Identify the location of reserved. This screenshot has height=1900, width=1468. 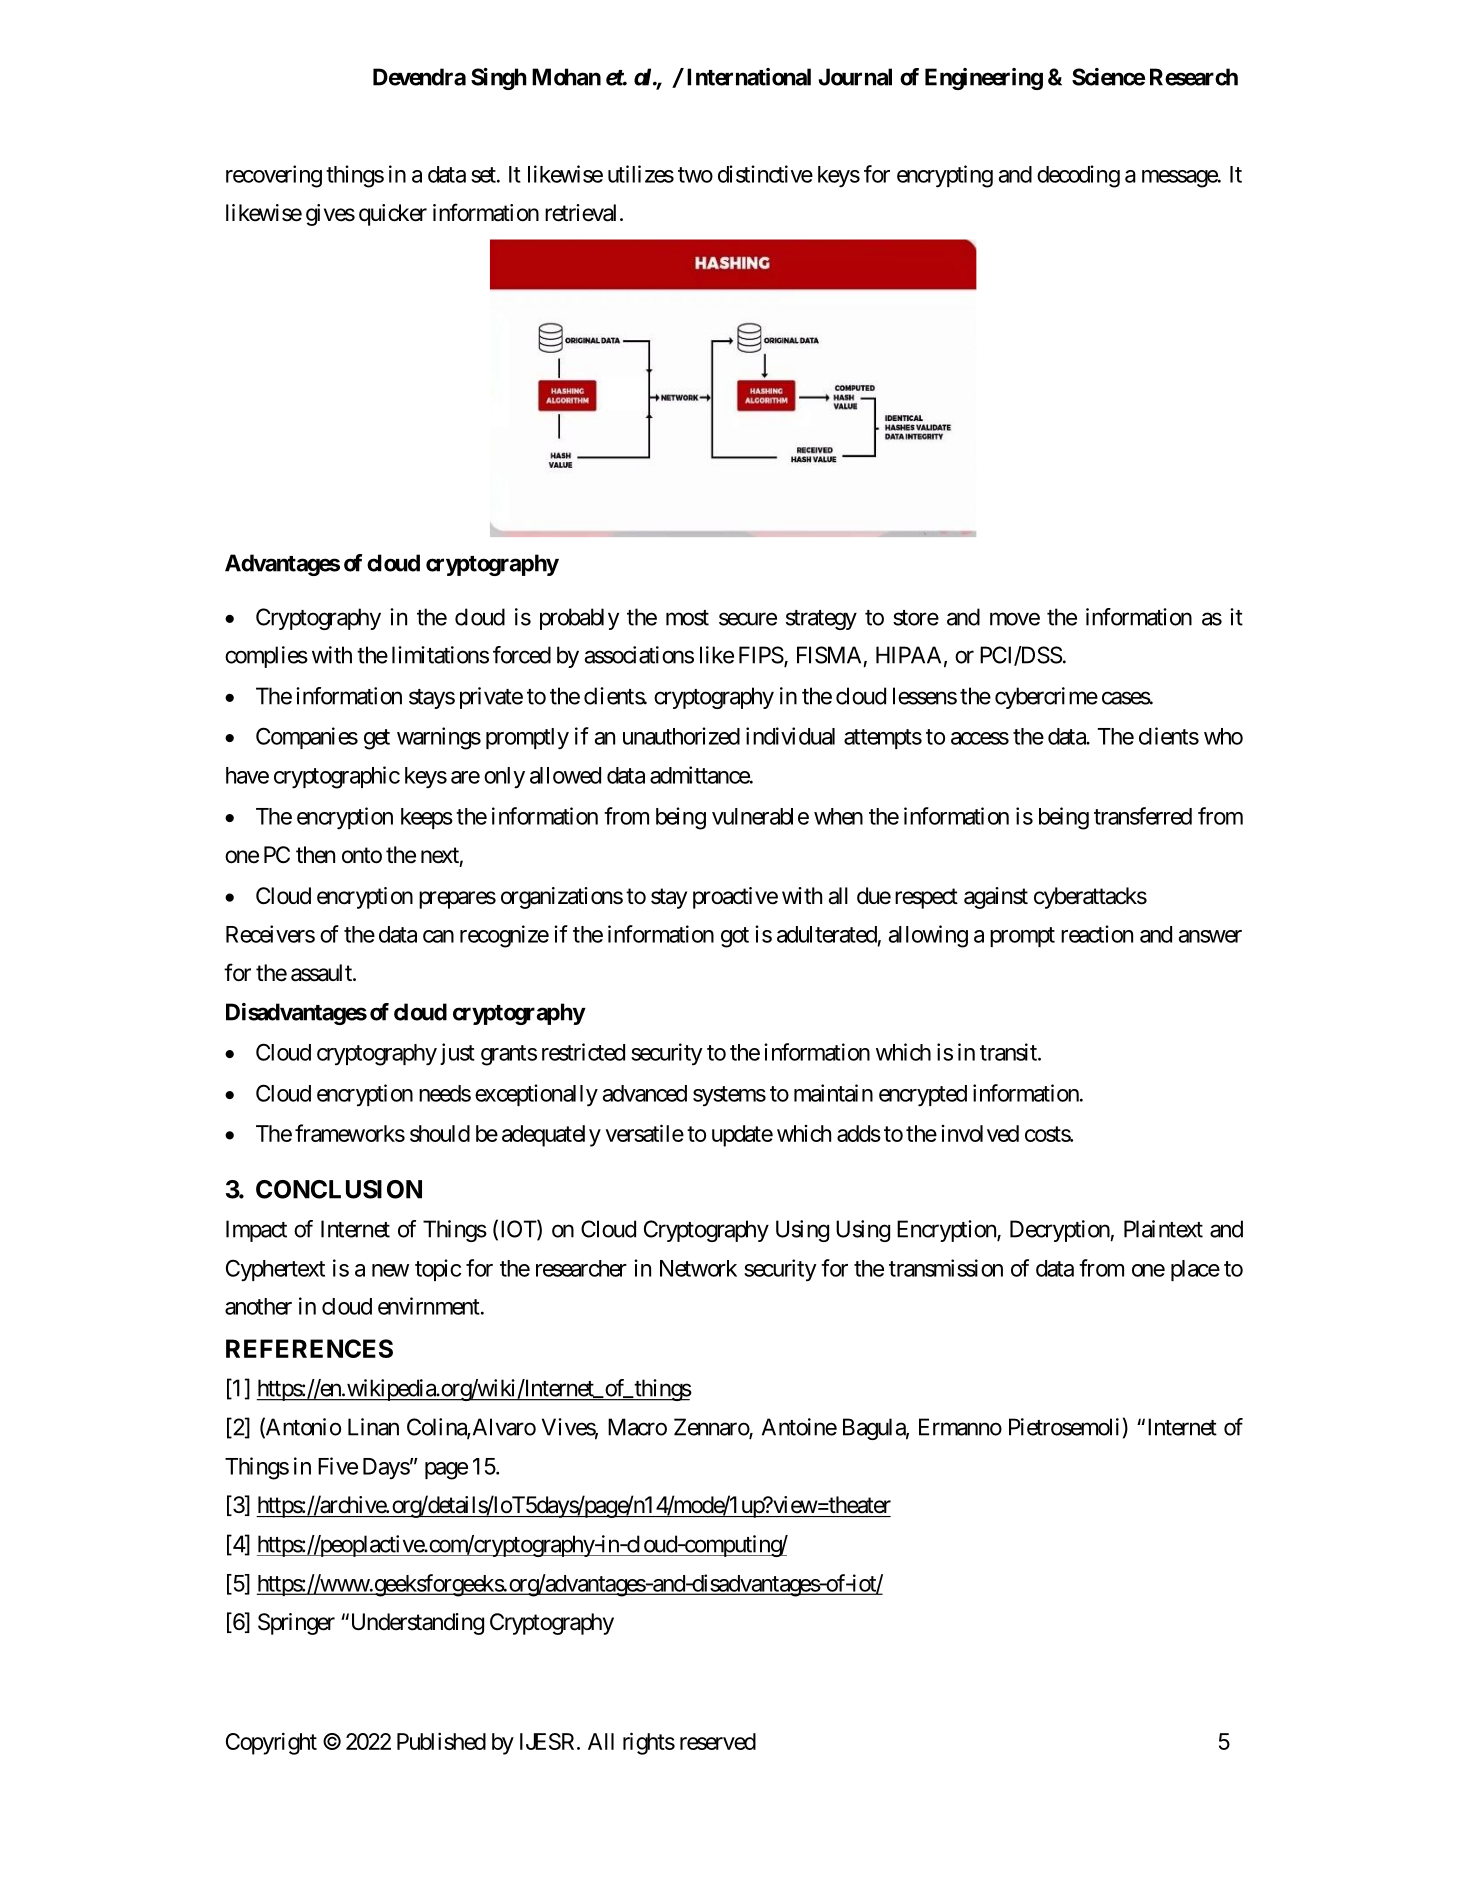
(718, 1741).
